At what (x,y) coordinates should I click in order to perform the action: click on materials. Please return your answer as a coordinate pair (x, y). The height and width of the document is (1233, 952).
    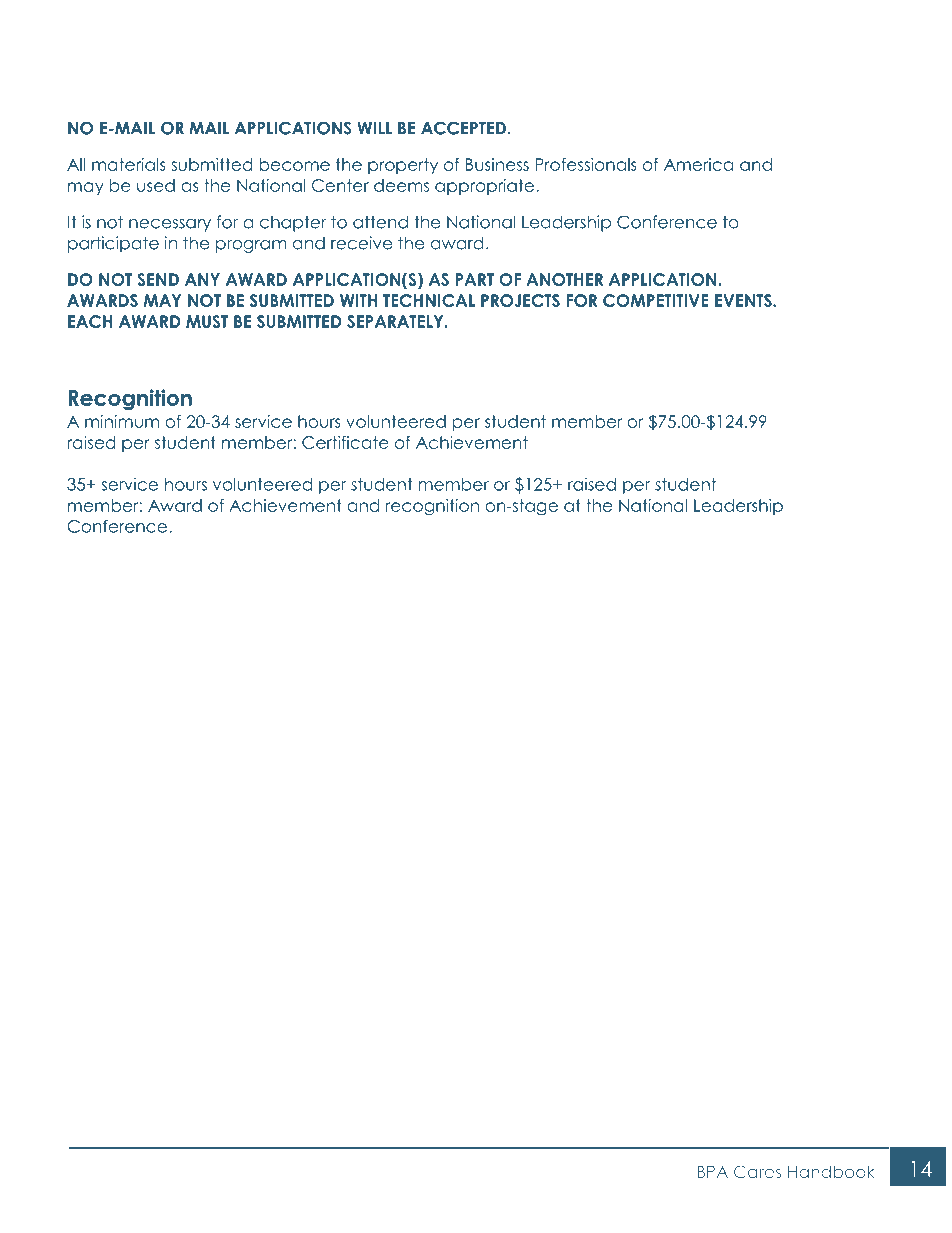
    Looking at the image, I should click on (129, 164).
